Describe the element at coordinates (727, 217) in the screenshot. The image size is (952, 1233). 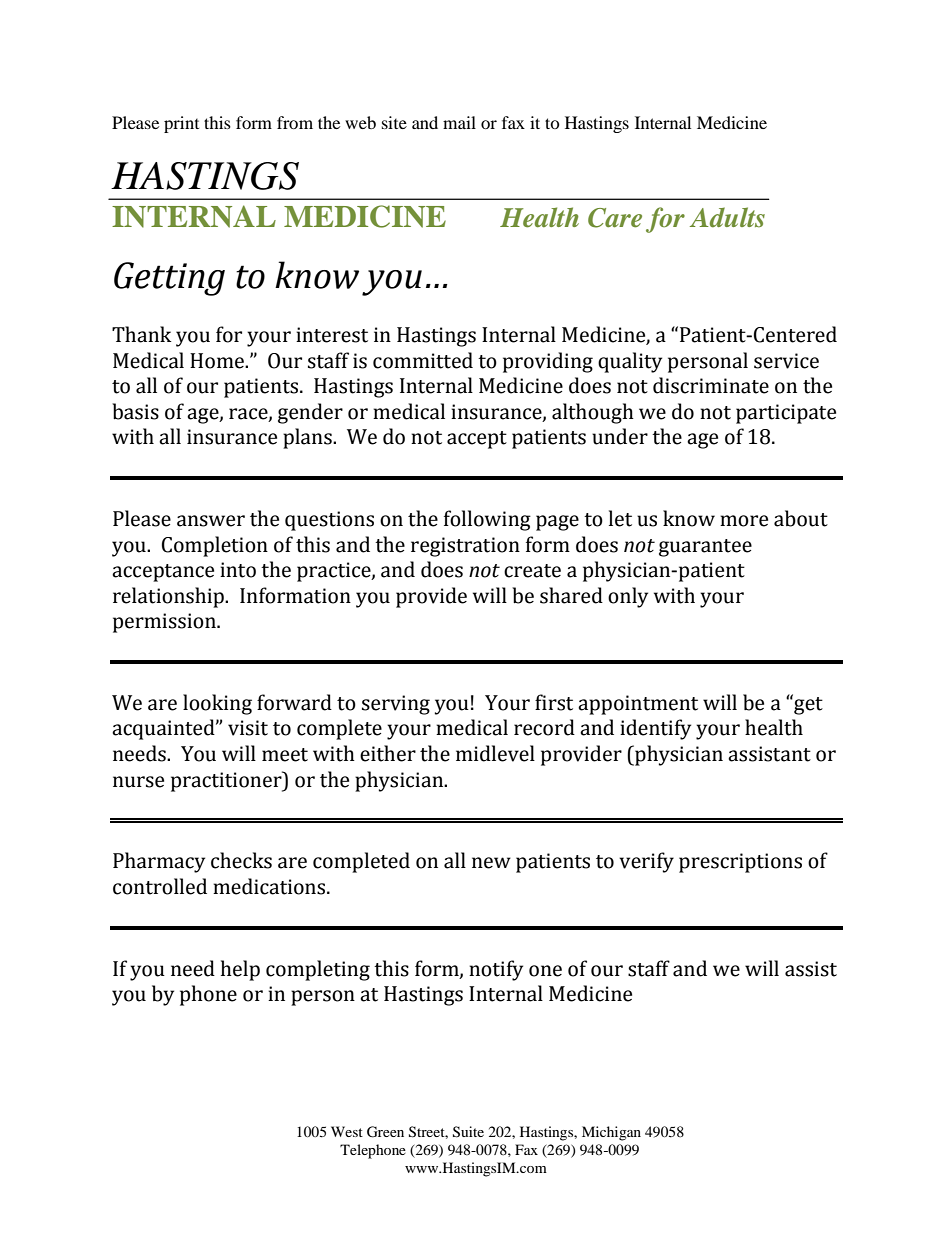
I see `Adults` at that location.
